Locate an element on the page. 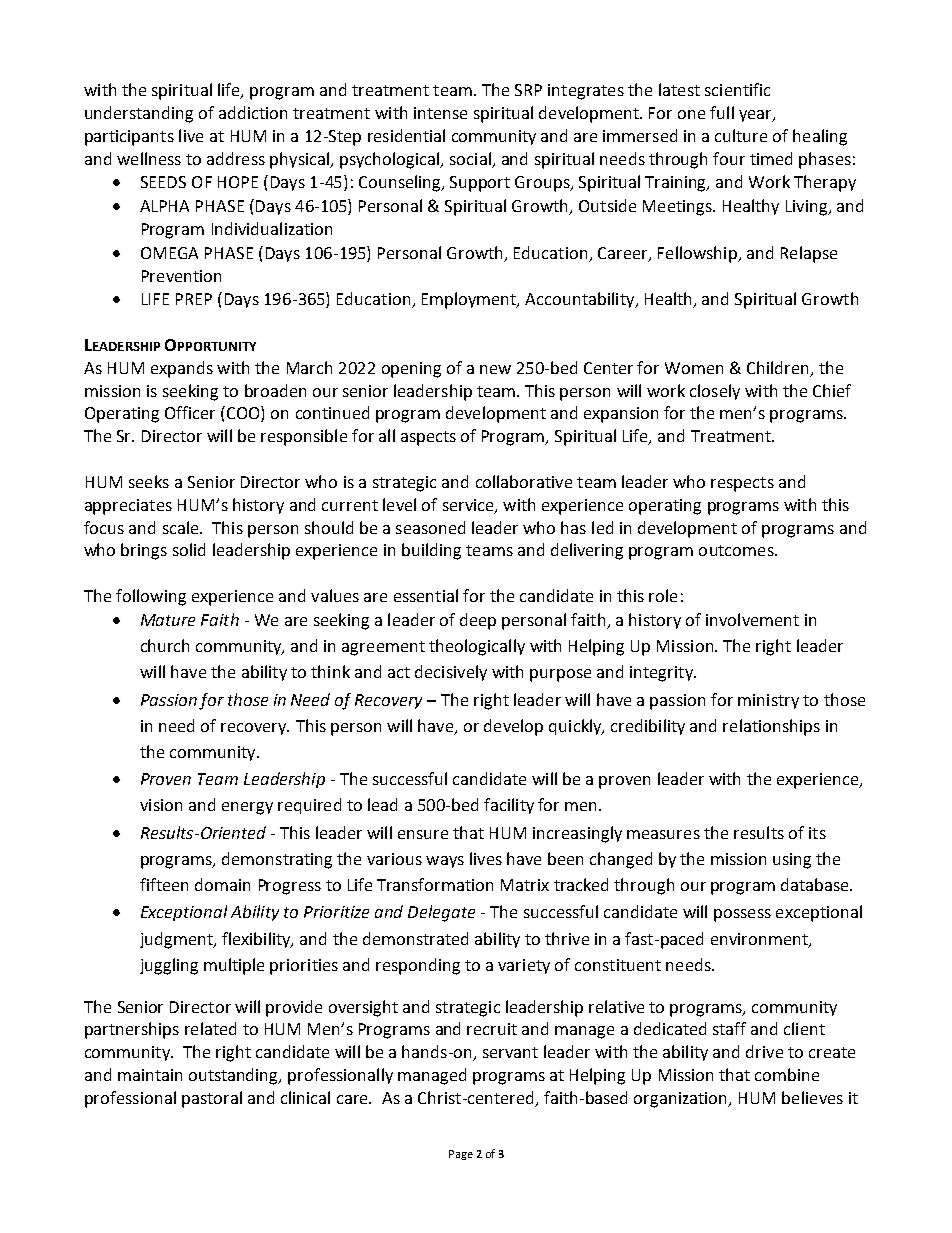 Image resolution: width=952 pixels, height=1233 pixels. Mature is located at coordinates (168, 620).
